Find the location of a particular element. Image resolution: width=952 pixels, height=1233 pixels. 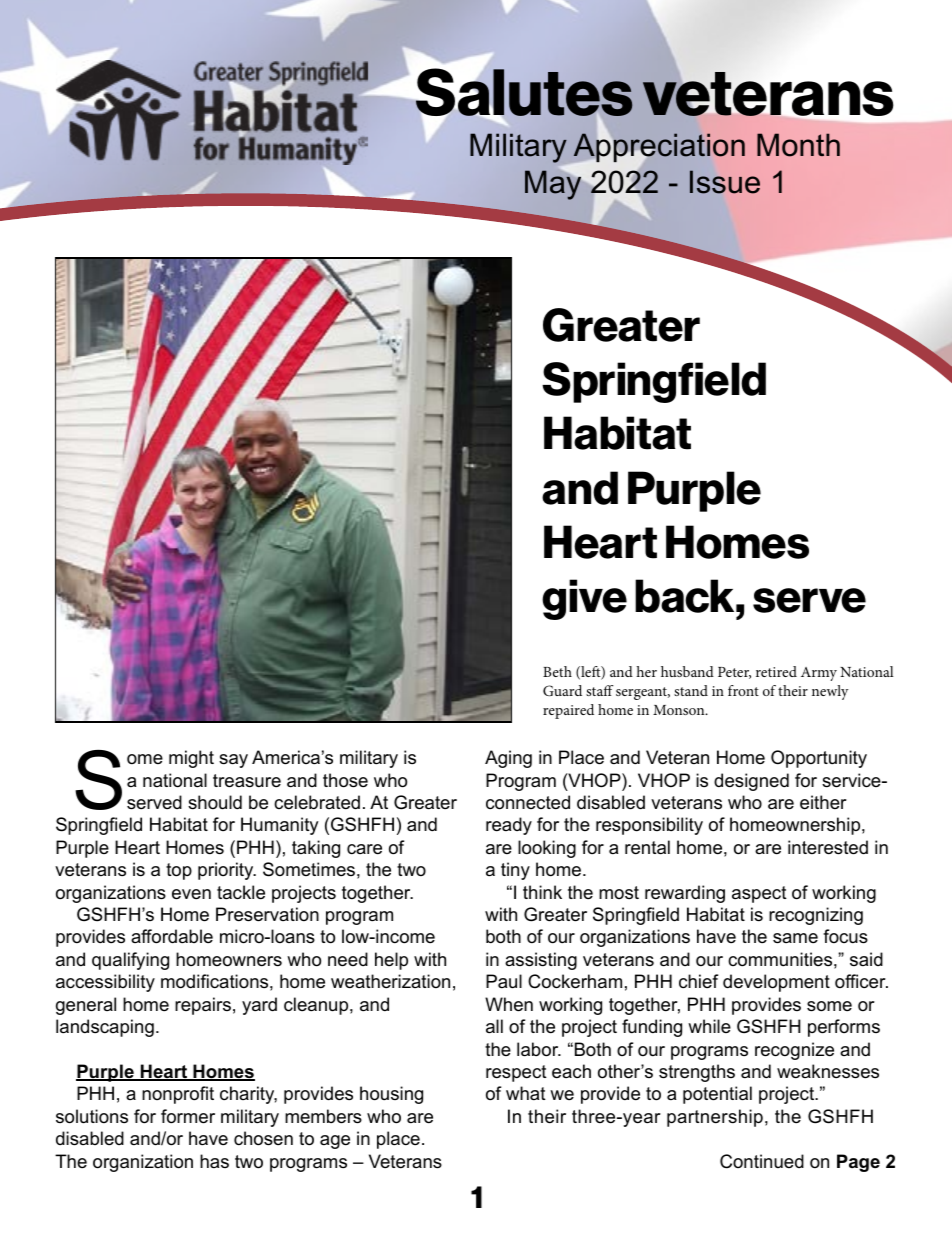

former is located at coordinates (188, 1116).
